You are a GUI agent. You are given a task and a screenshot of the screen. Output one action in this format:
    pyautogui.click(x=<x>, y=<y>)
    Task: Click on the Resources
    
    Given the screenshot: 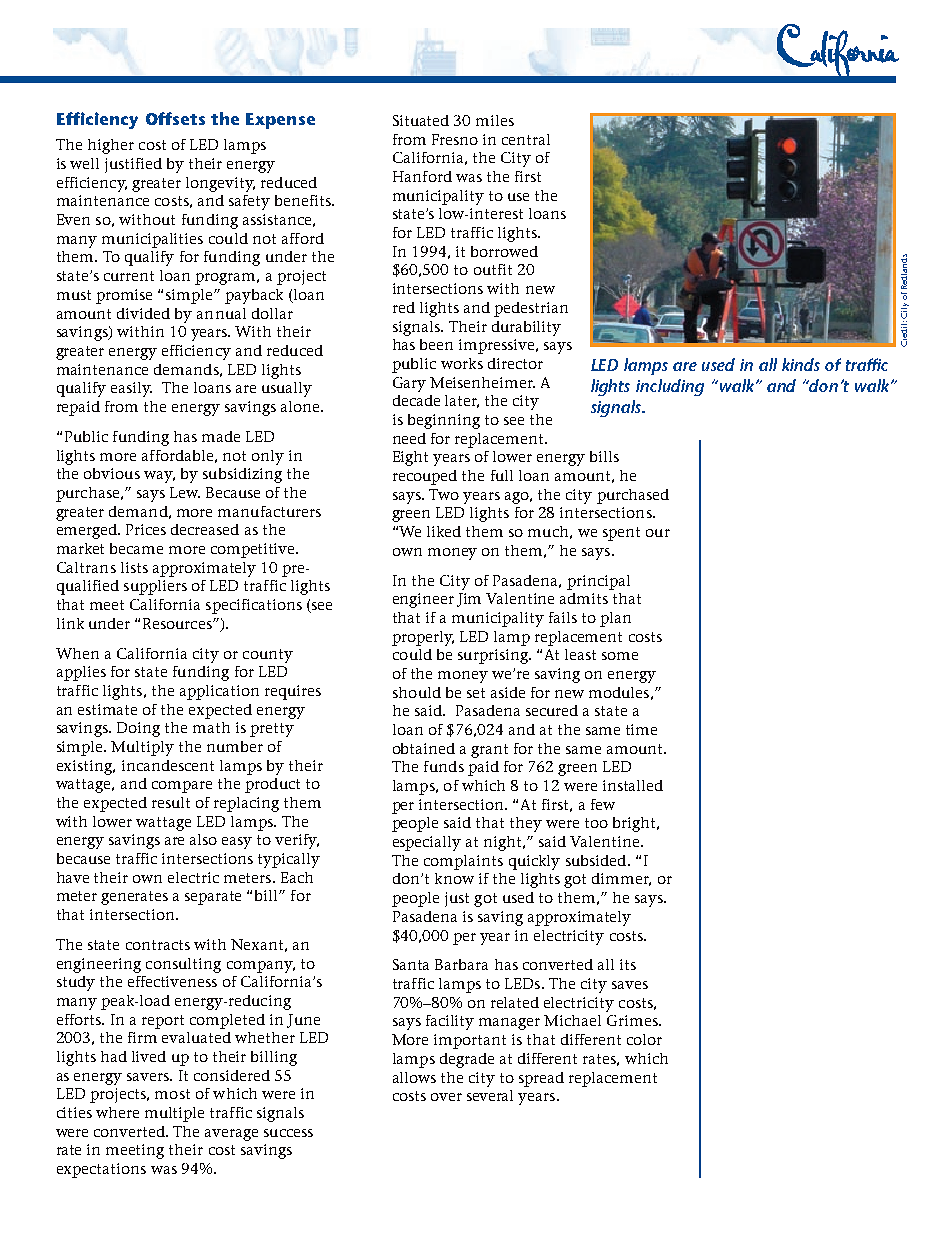 What is the action you would take?
    pyautogui.click(x=178, y=623)
